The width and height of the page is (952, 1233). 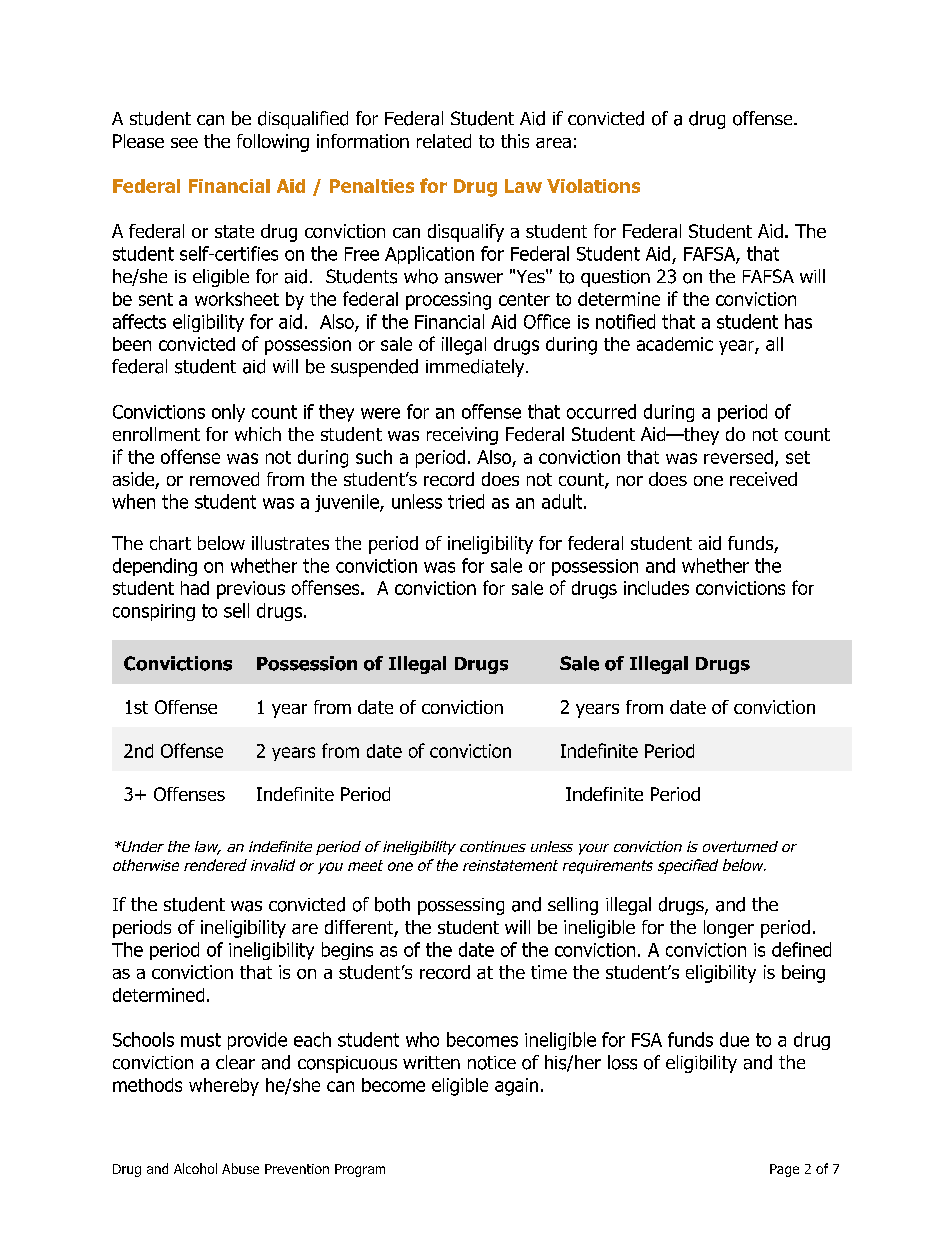 I want to click on Page, so click(x=784, y=1170).
